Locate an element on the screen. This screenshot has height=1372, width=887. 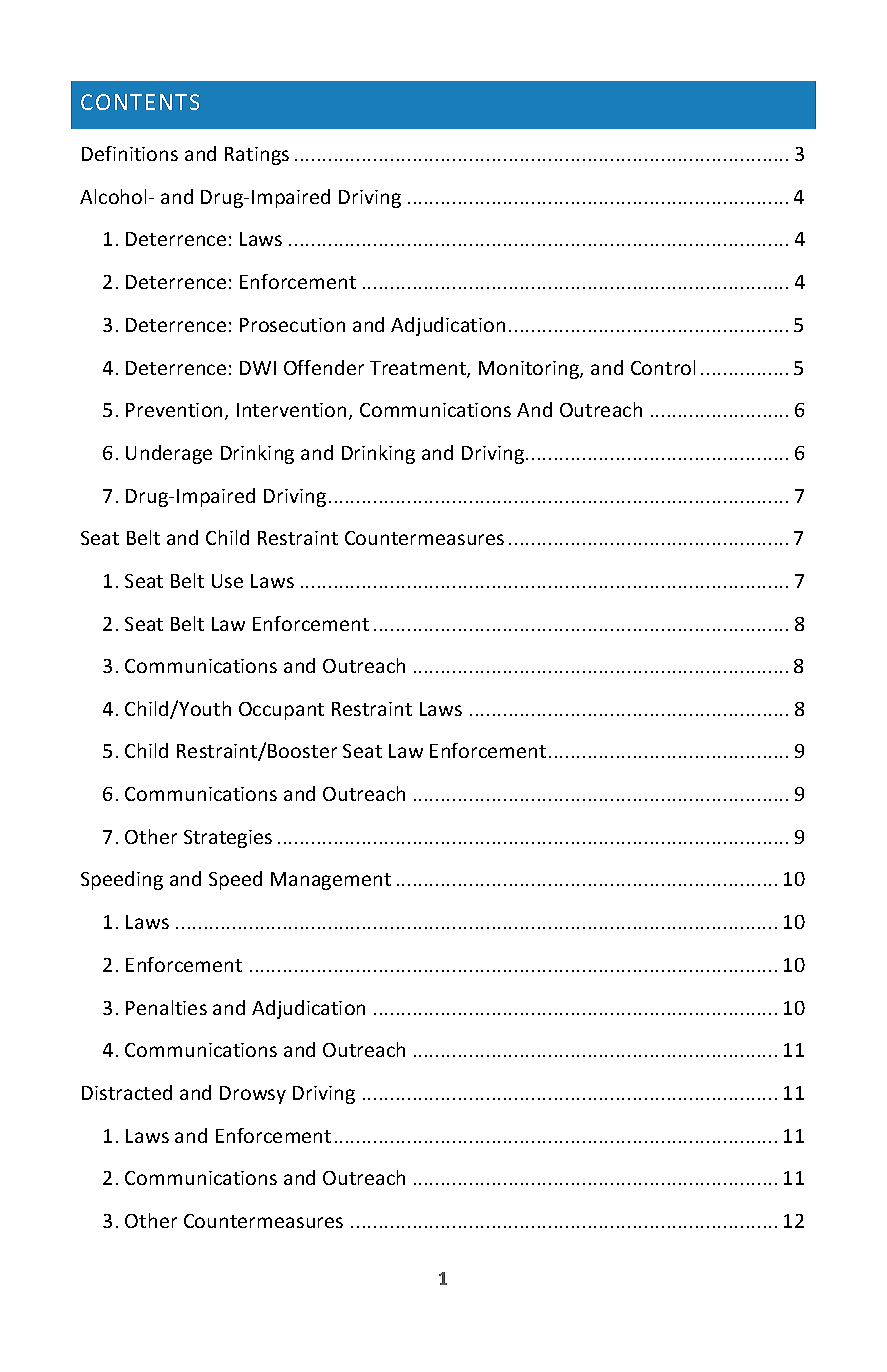
Use is located at coordinates (227, 581).
